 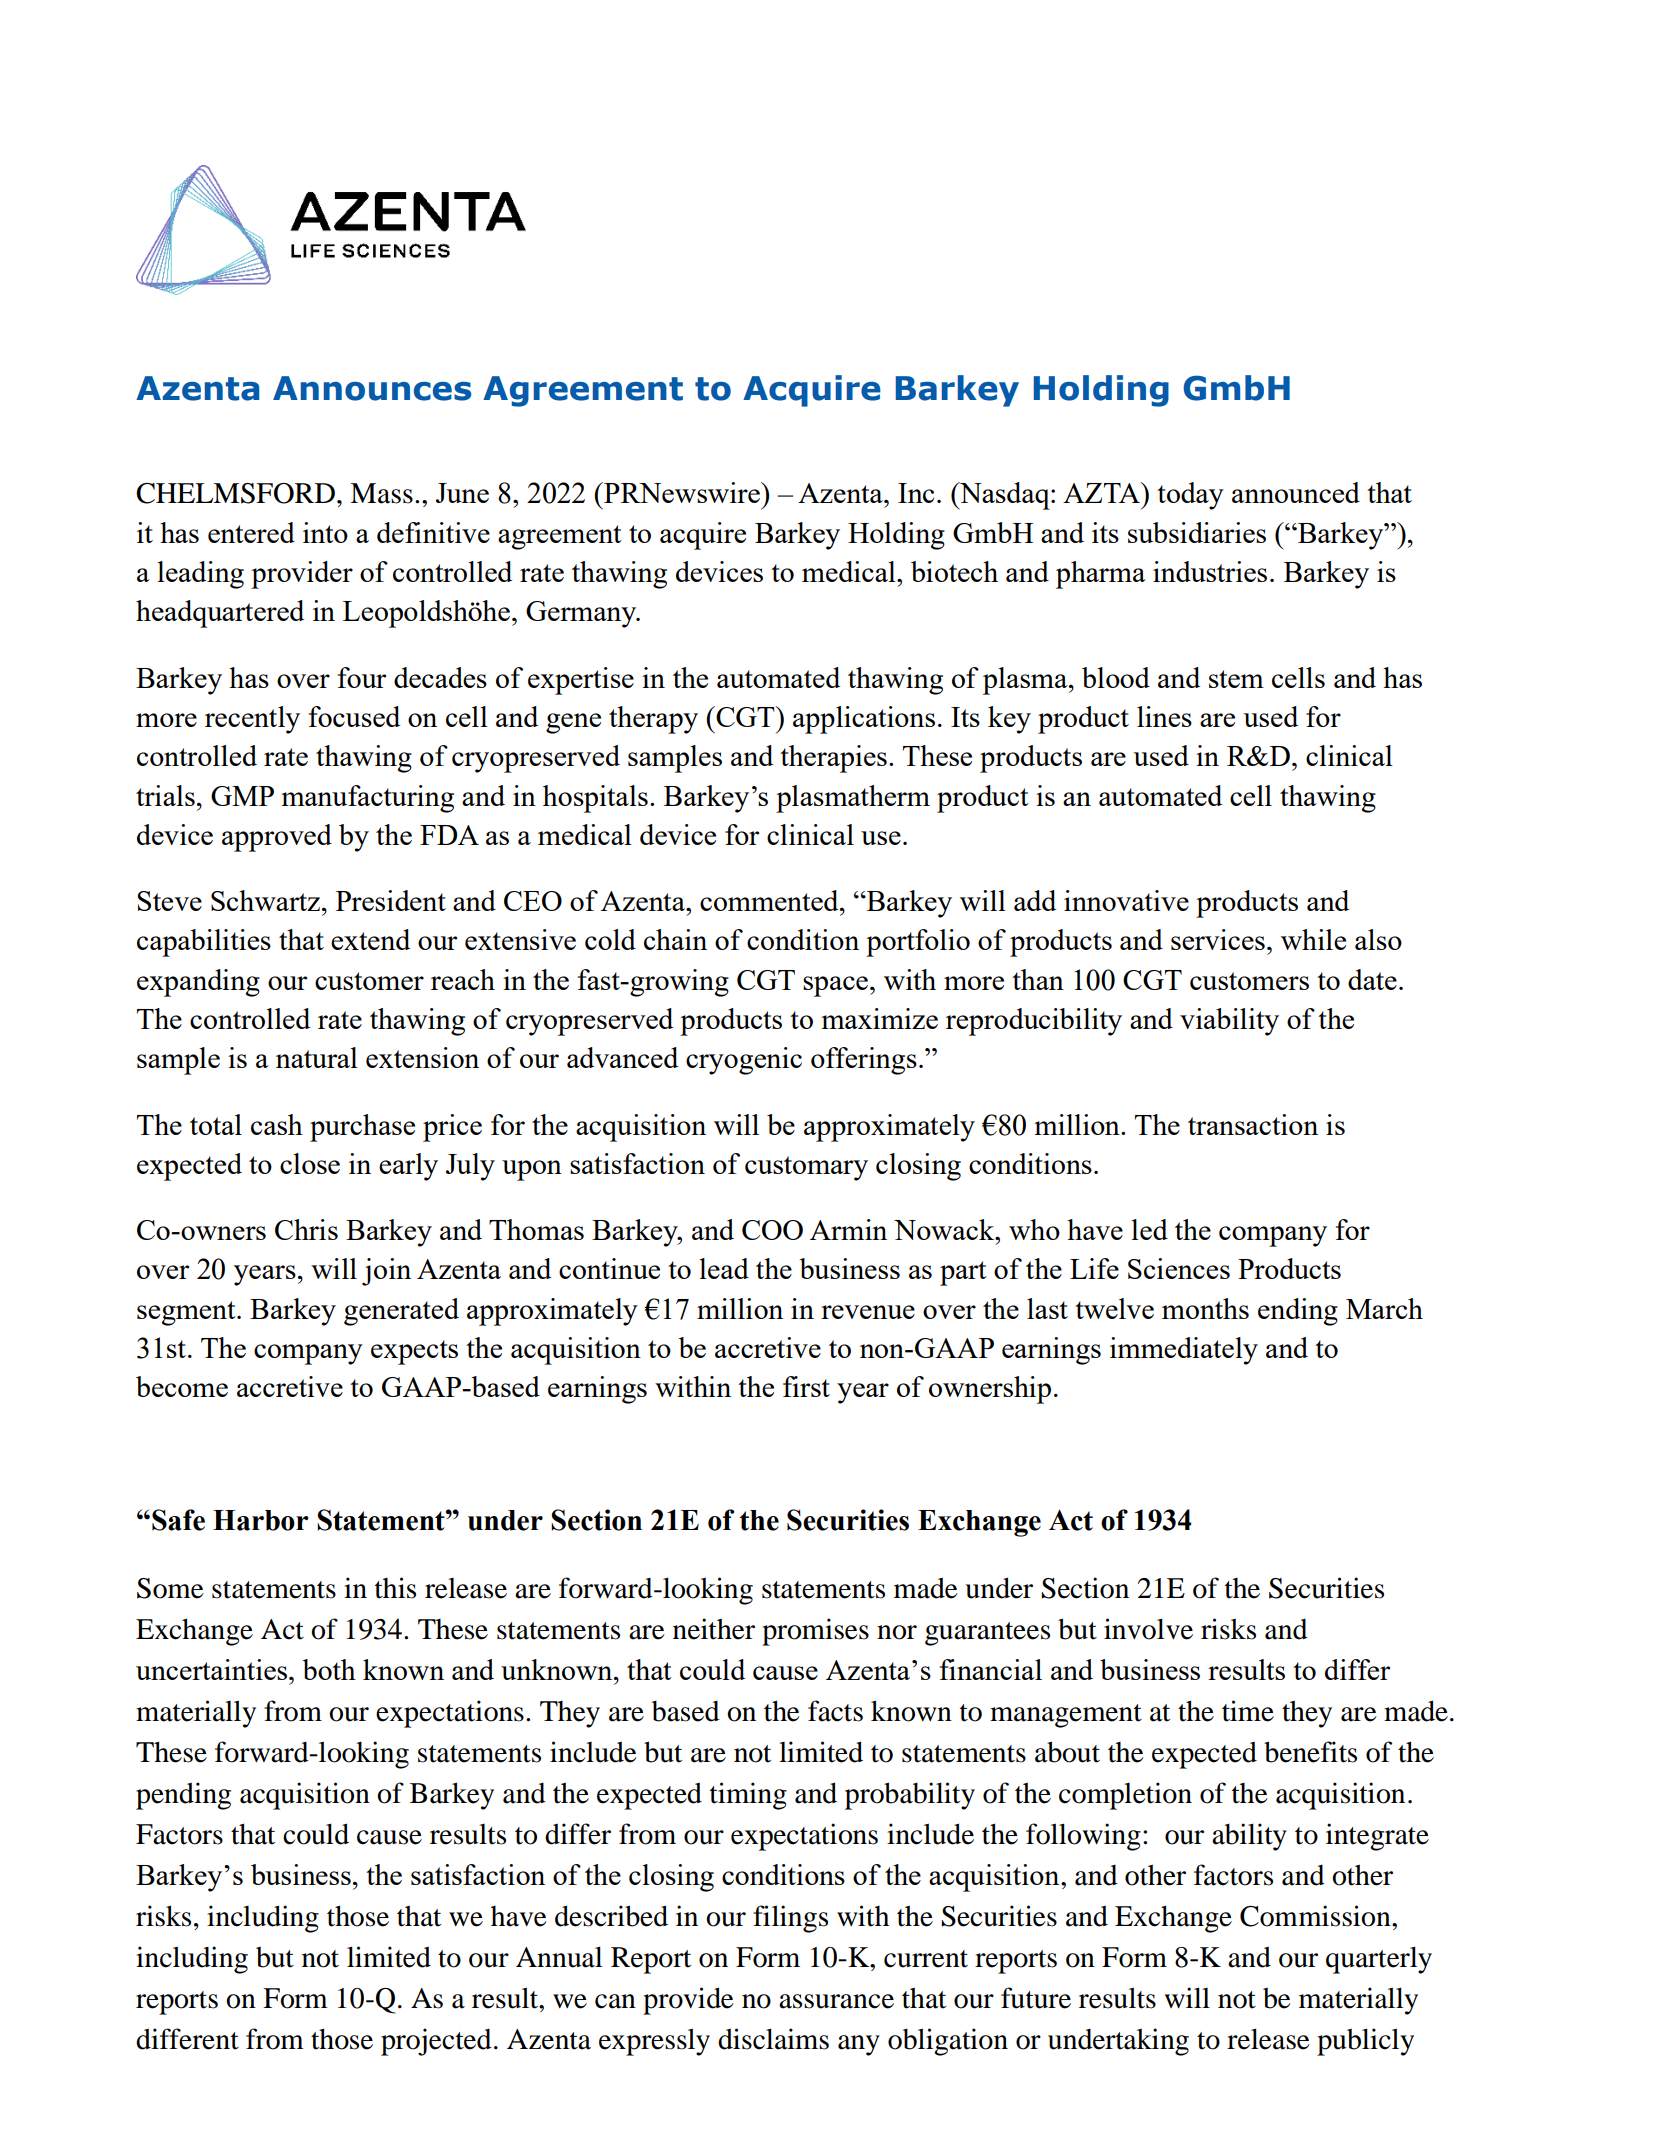 What do you see at coordinates (372, 388) in the screenshot?
I see `Announces` at bounding box center [372, 388].
